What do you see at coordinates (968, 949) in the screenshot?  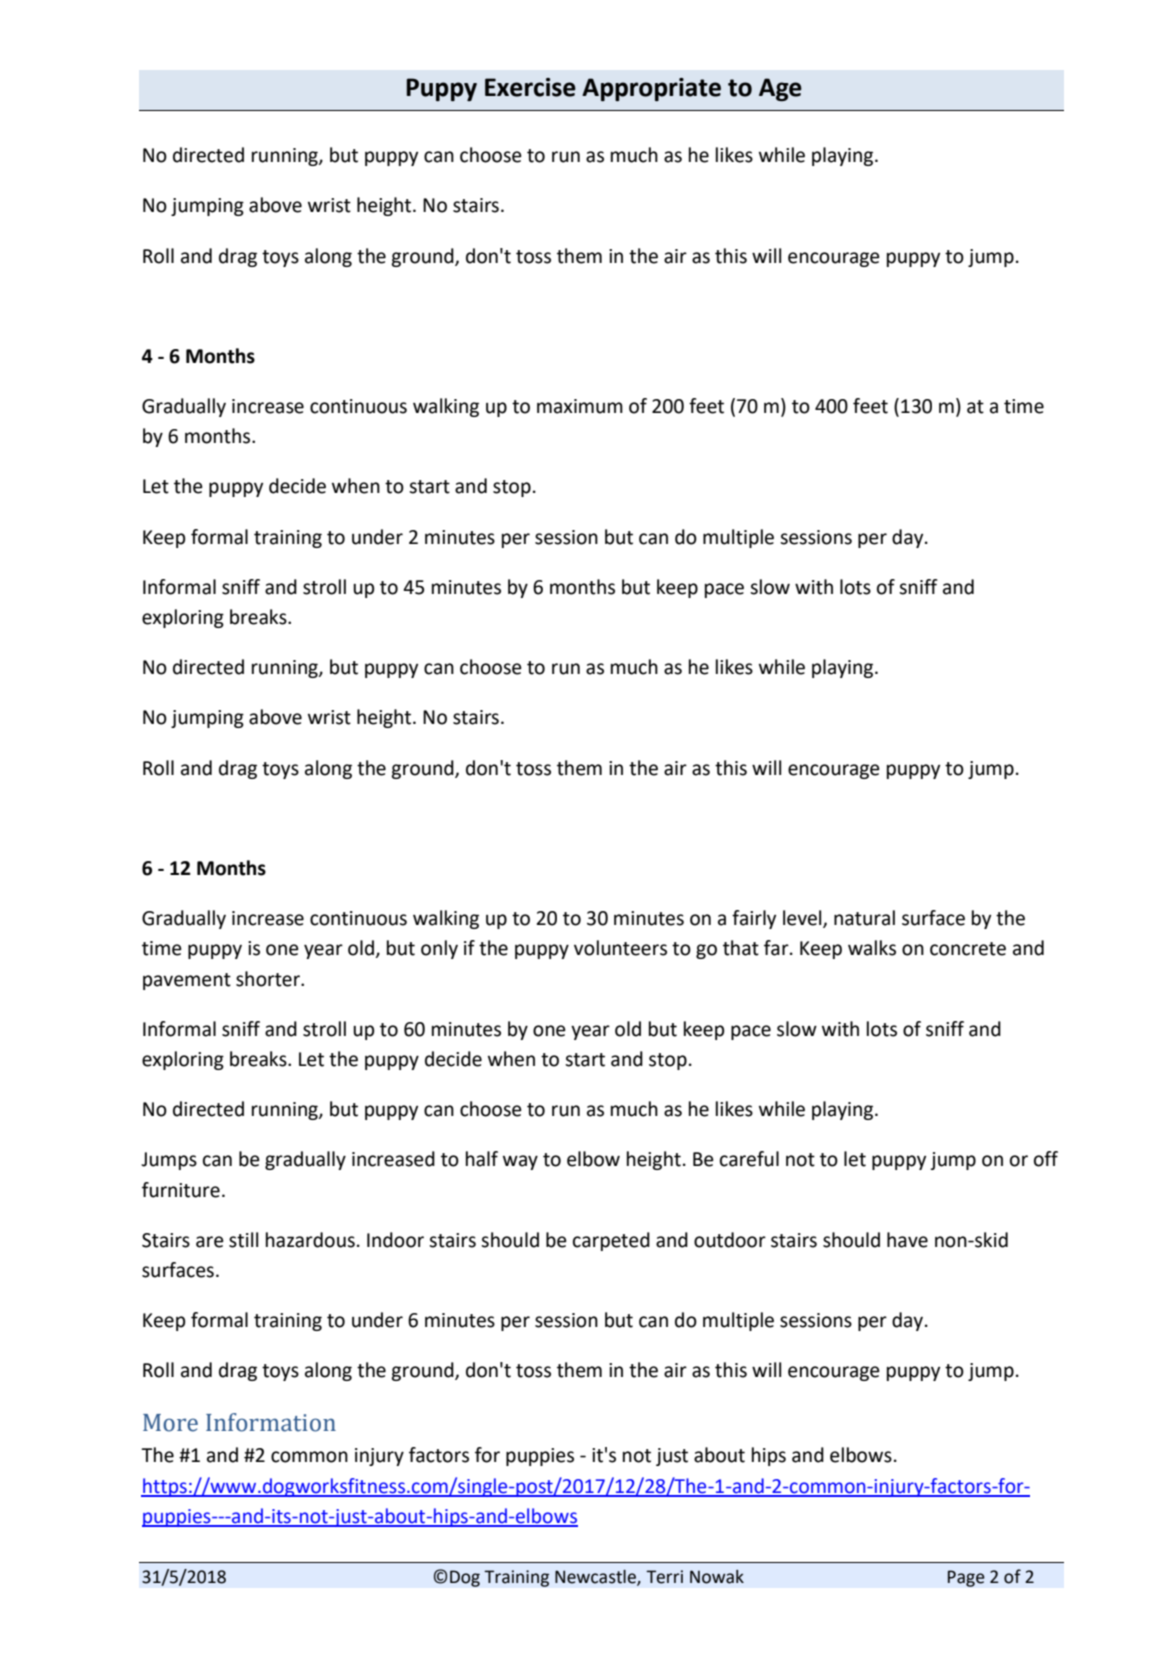 I see `concrete` at bounding box center [968, 949].
